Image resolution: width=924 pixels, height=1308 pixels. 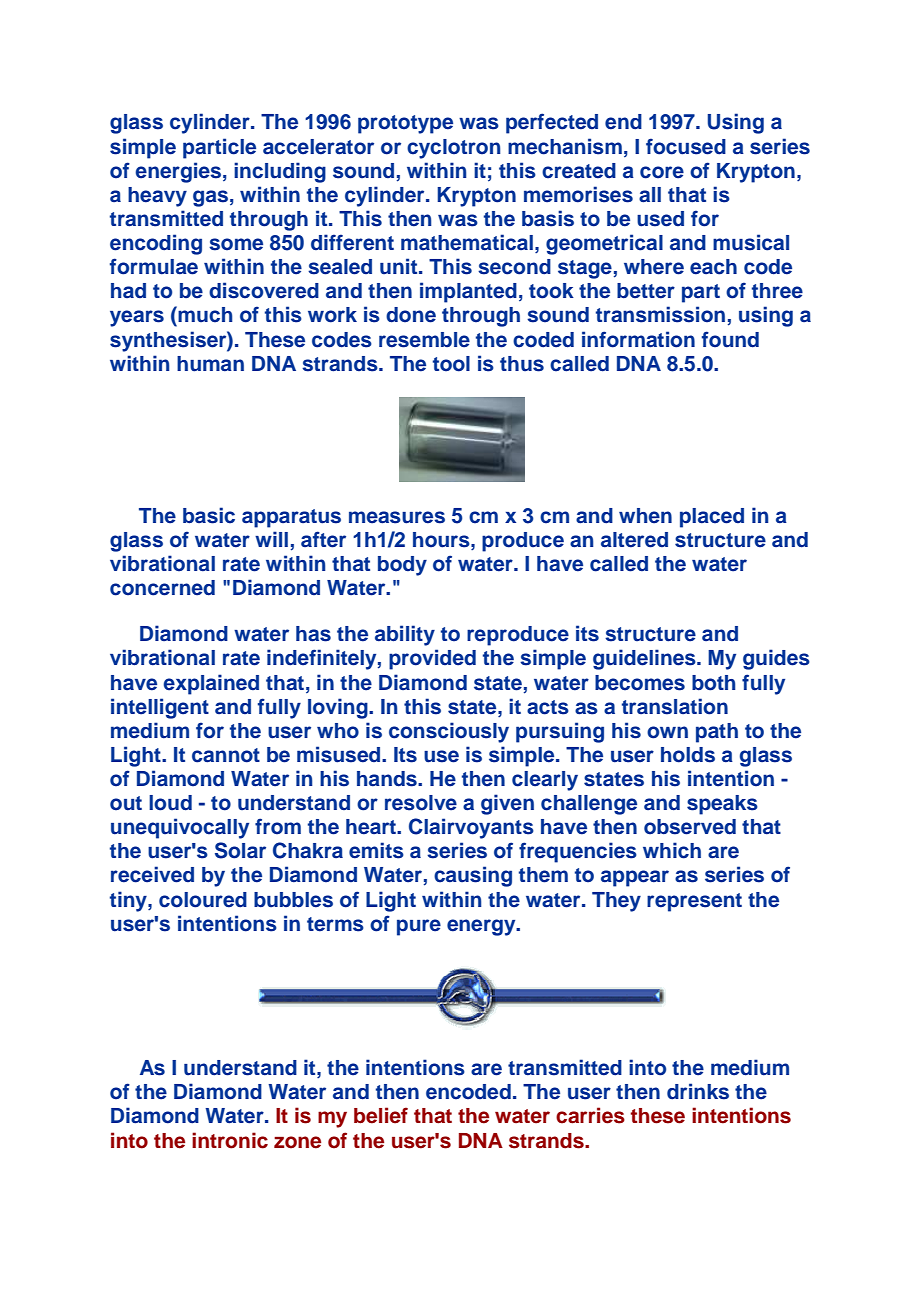 I want to click on basic, so click(x=209, y=515).
